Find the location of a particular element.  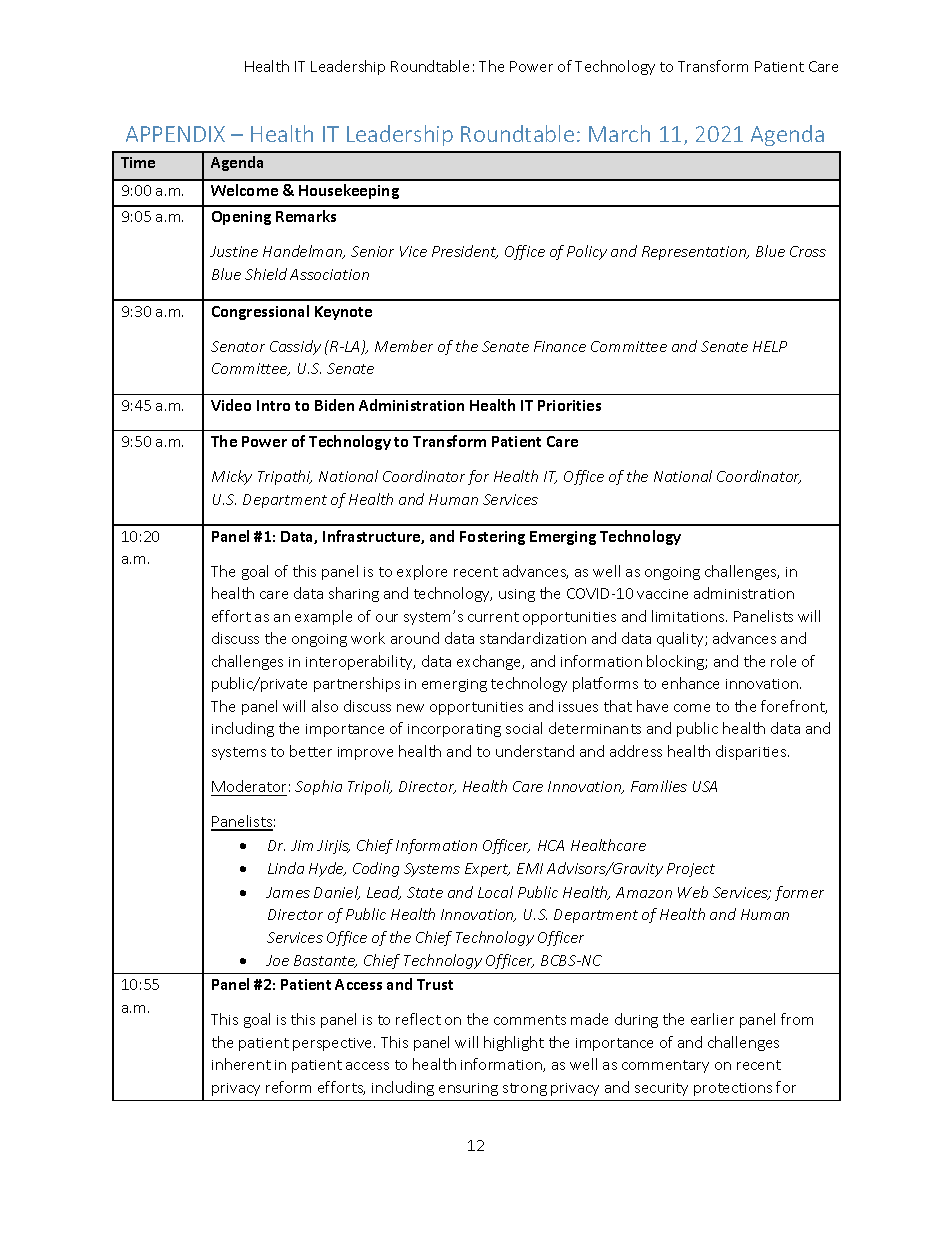

March is located at coordinates (619, 133).
